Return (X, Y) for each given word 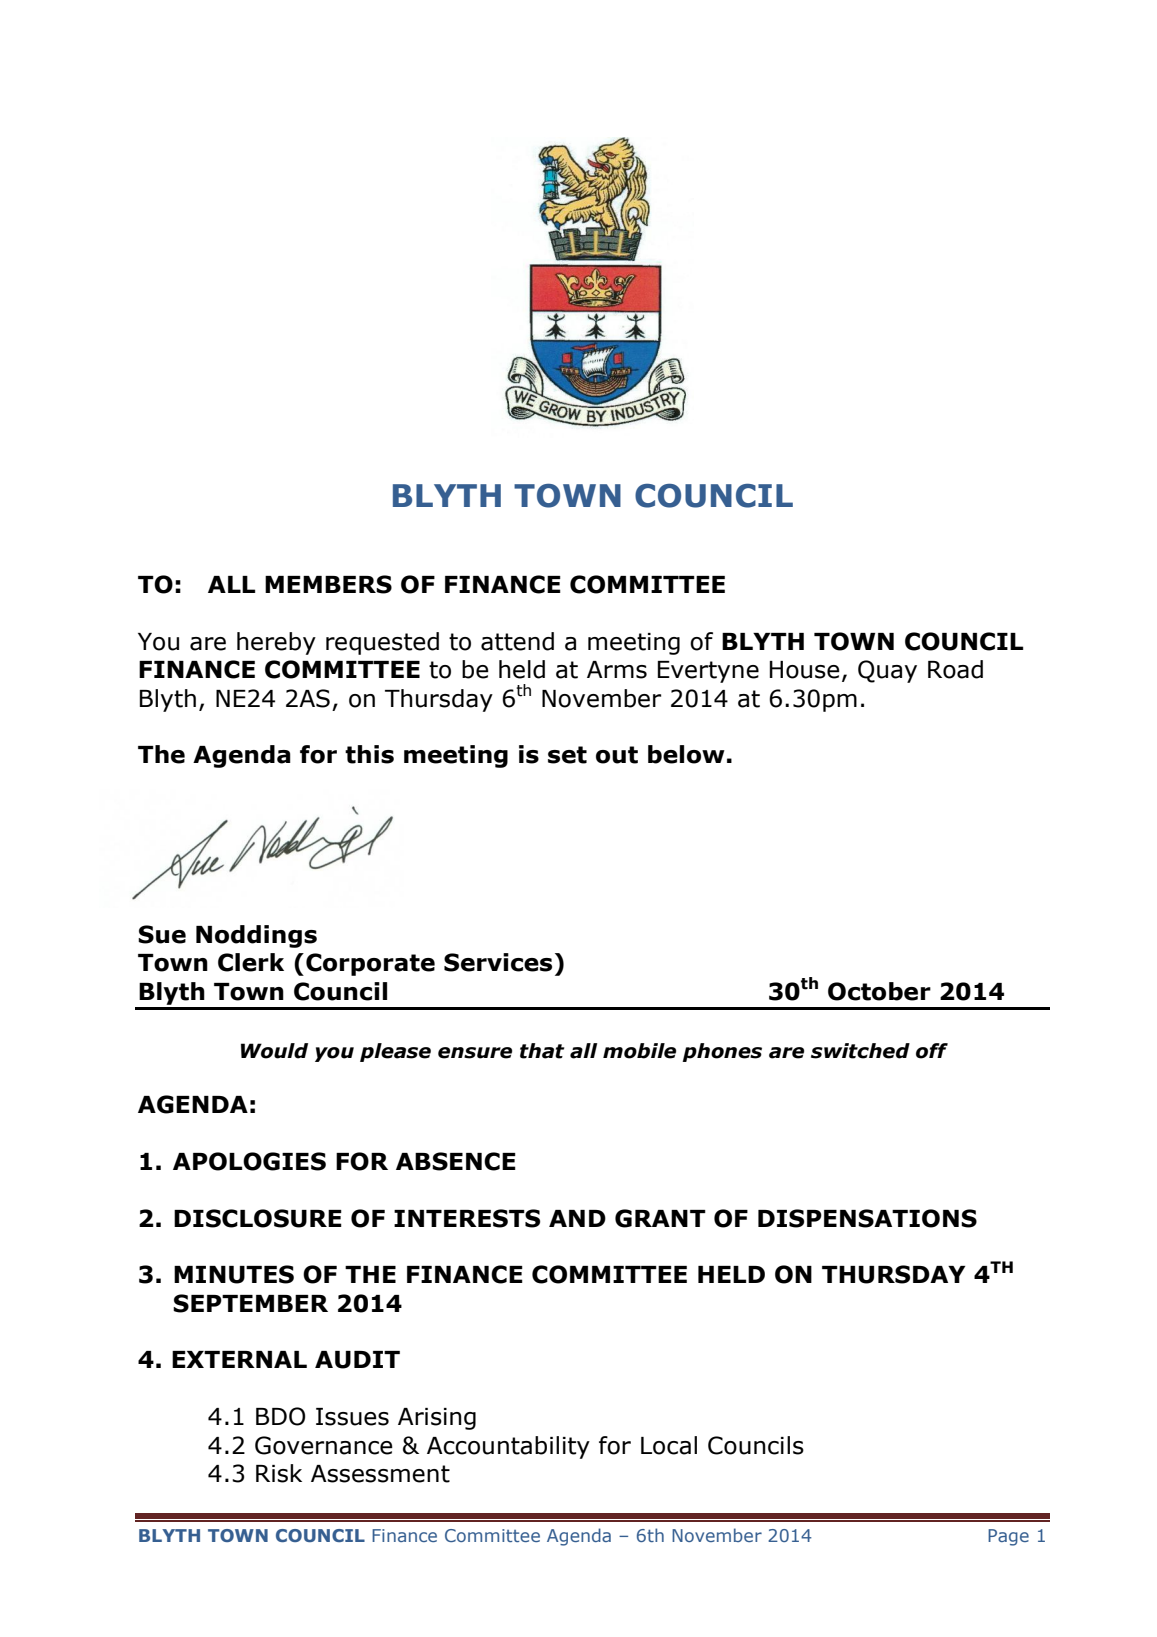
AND (577, 1218)
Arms (617, 670)
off (932, 1051)
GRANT (660, 1218)
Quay (887, 671)
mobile (639, 1051)
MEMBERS (328, 584)
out (617, 755)
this (369, 754)
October (879, 991)
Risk (279, 1473)
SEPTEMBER (250, 1303)
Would (274, 1051)
